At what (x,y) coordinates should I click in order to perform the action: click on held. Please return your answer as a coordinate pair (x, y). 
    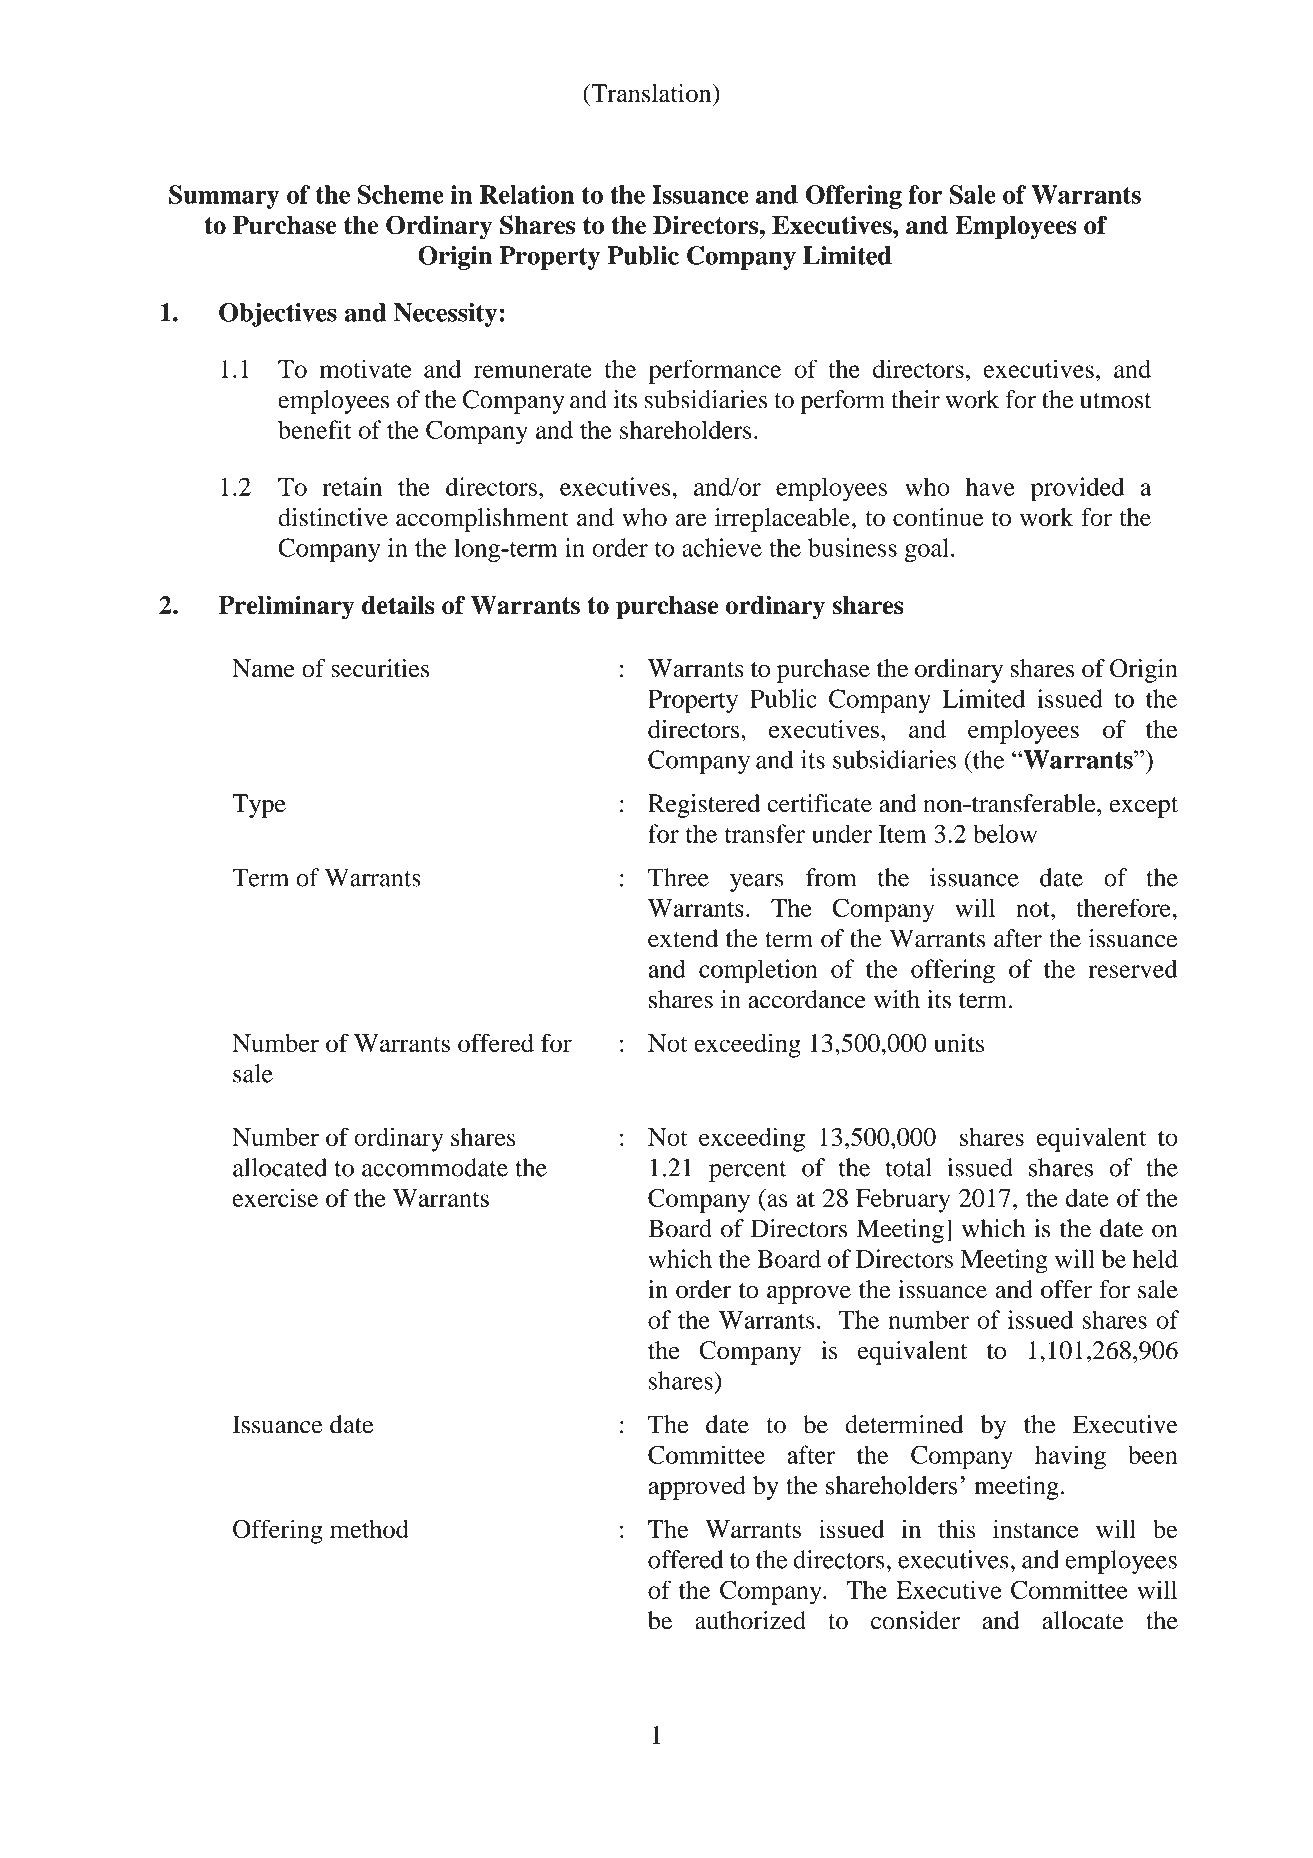
    Looking at the image, I should click on (1155, 1258).
